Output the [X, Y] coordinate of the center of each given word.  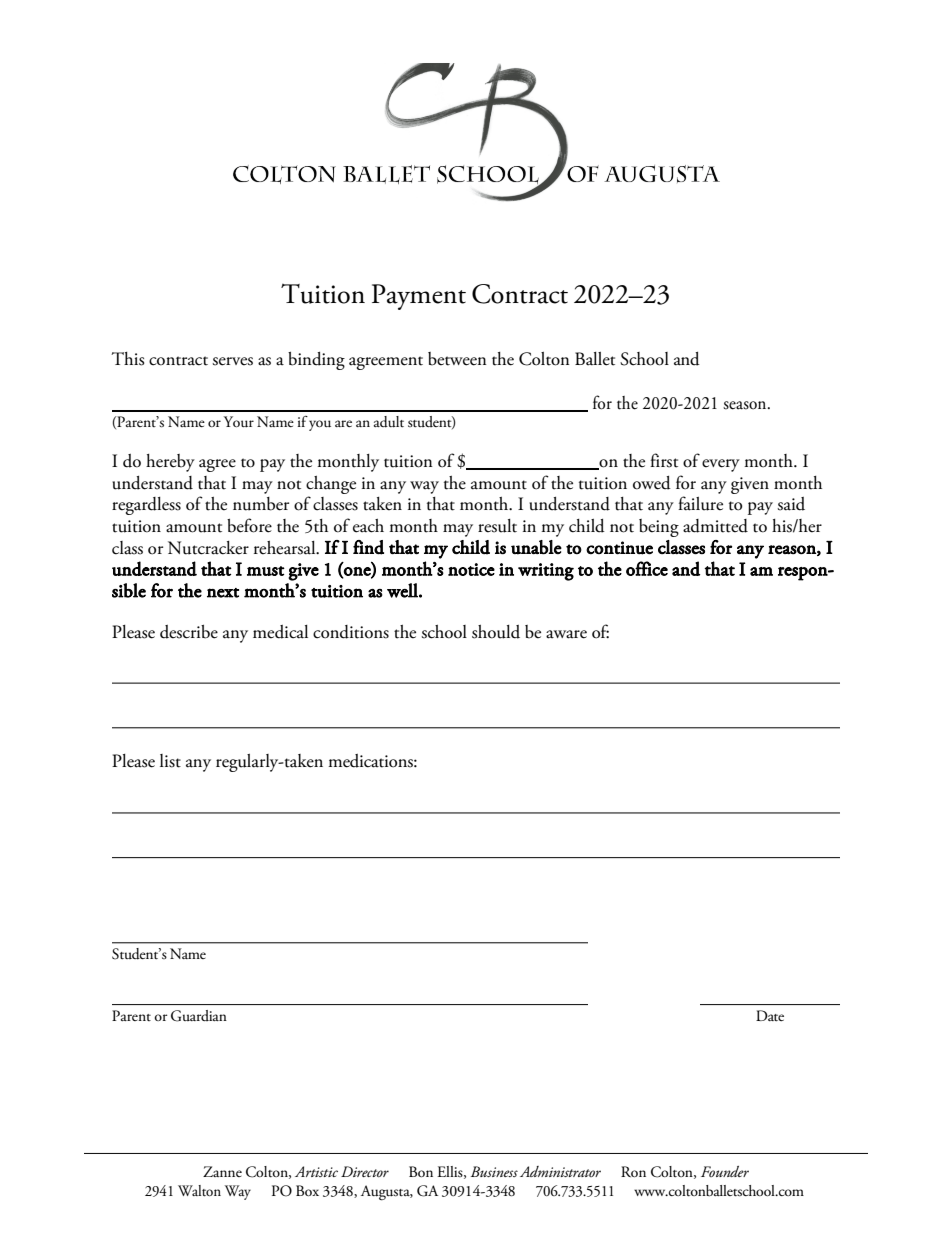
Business [494, 1171]
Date [770, 1016]
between [457, 359]
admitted [715, 526]
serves [232, 361]
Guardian [199, 1016]
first [664, 460]
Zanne [222, 1171]
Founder [725, 1171]
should [496, 632]
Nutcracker [208, 548]
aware [566, 634]
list [170, 761]
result [497, 526]
